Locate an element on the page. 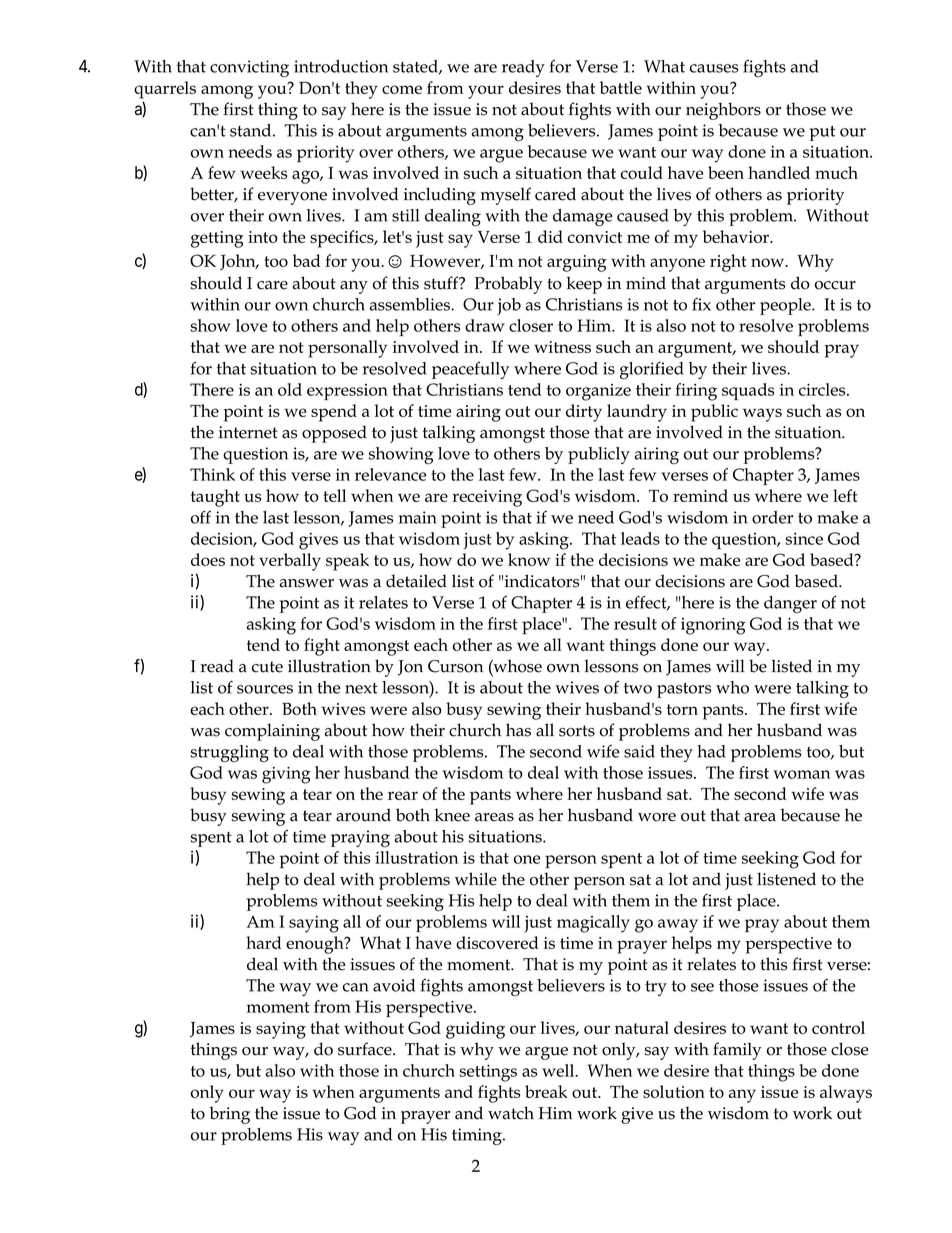  squads is located at coordinates (748, 392).
